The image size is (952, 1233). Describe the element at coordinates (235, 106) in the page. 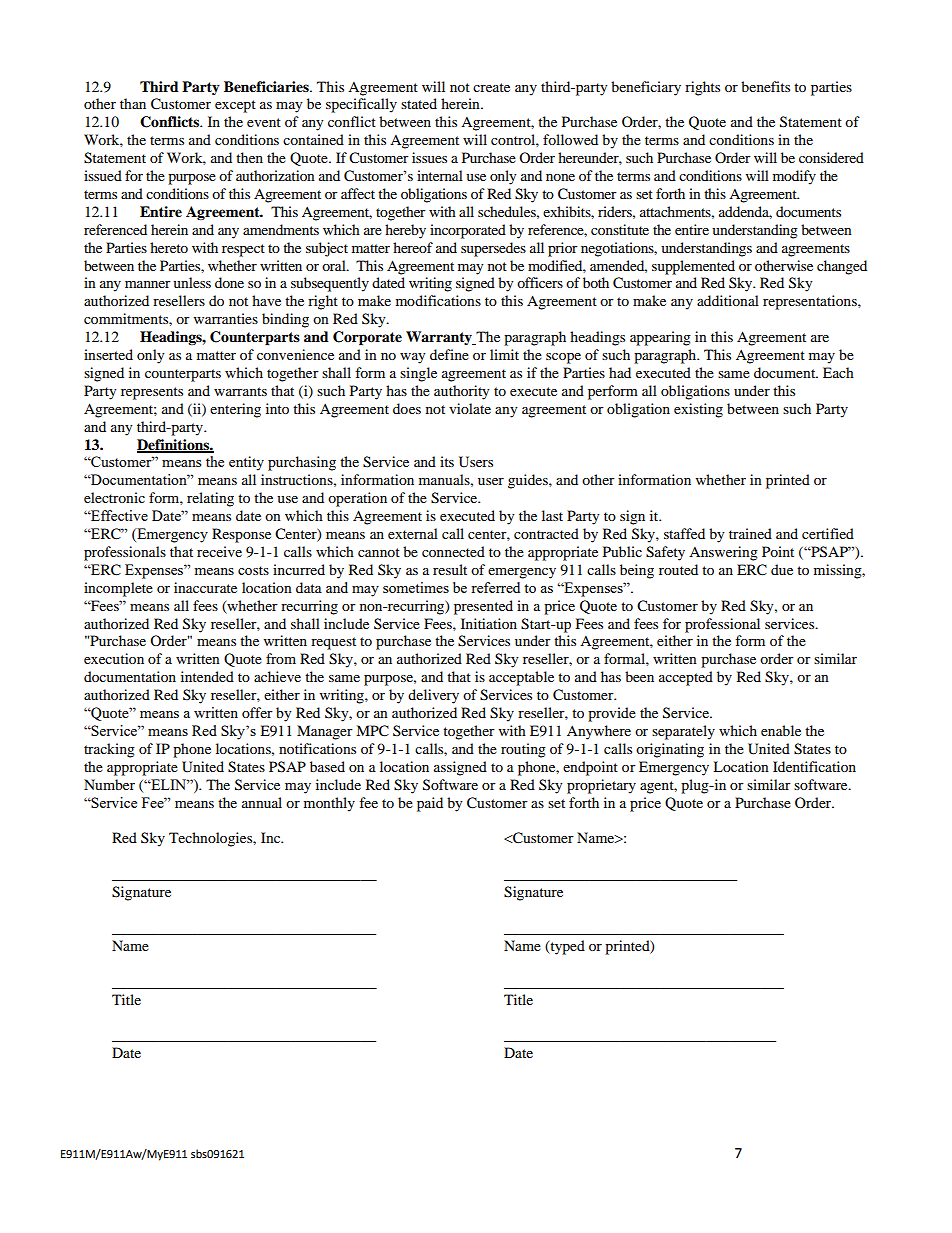

I see `except` at that location.
